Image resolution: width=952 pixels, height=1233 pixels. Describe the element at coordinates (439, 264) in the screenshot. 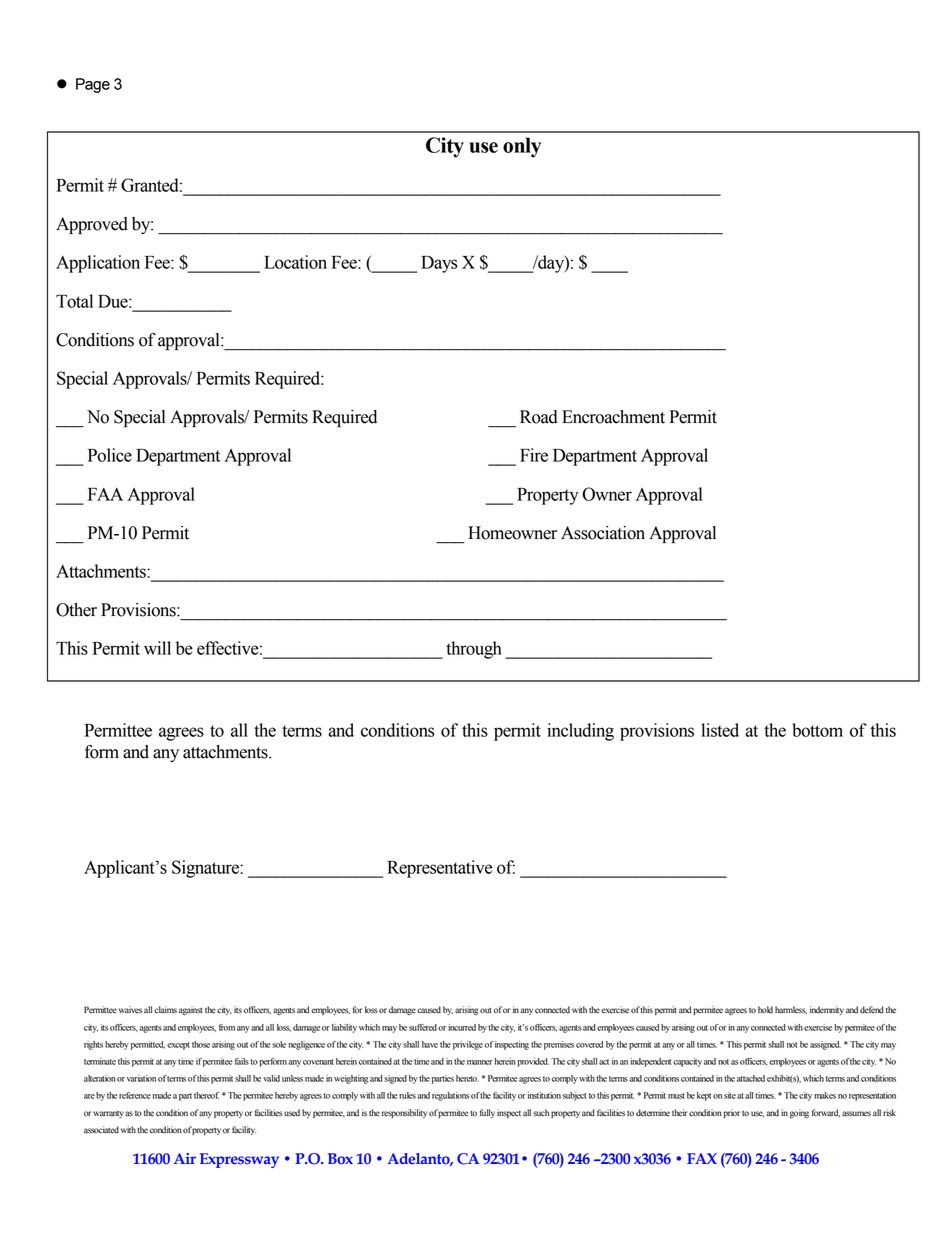

I see `Days` at that location.
